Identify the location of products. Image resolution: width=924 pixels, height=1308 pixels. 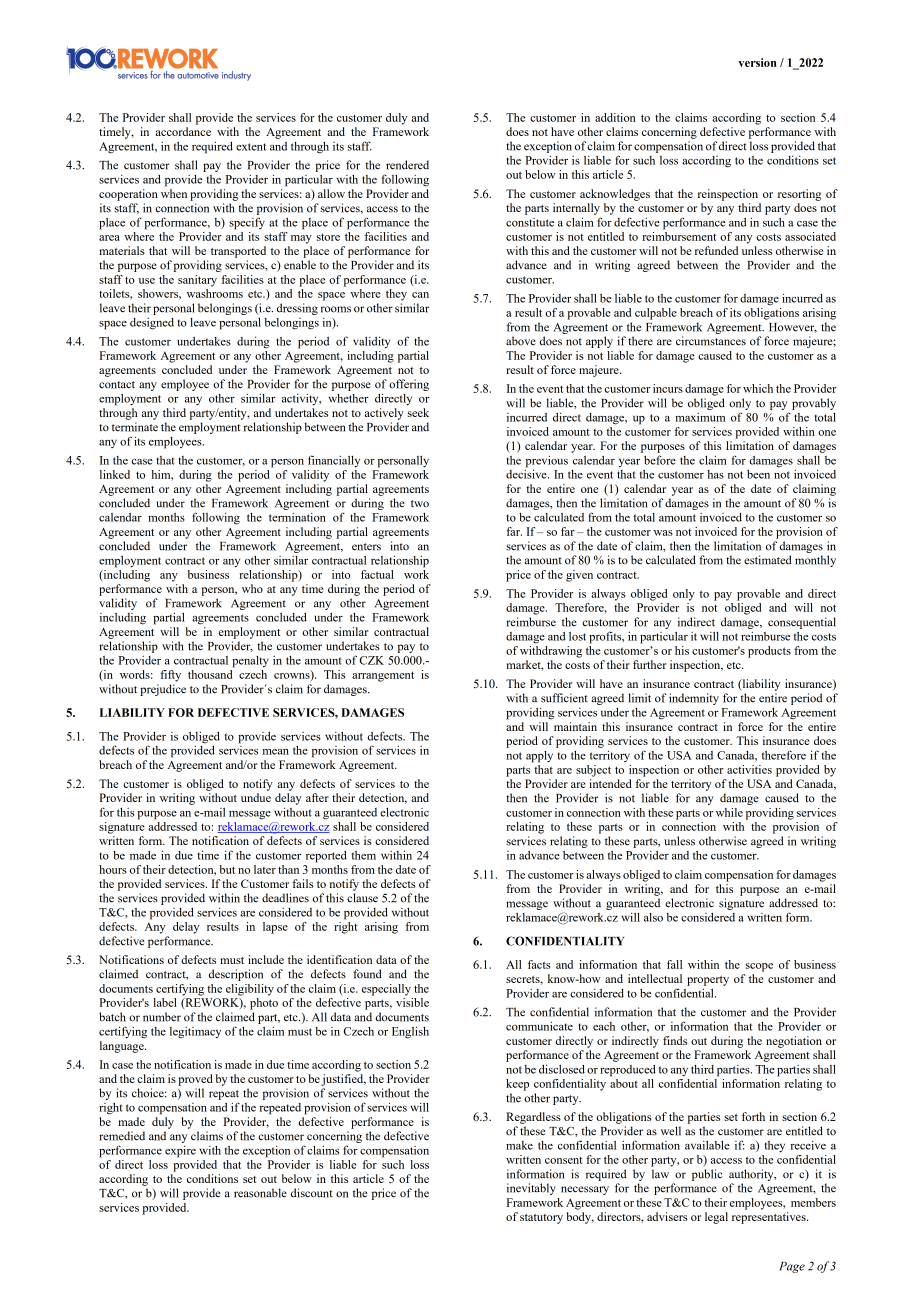
(769, 652).
